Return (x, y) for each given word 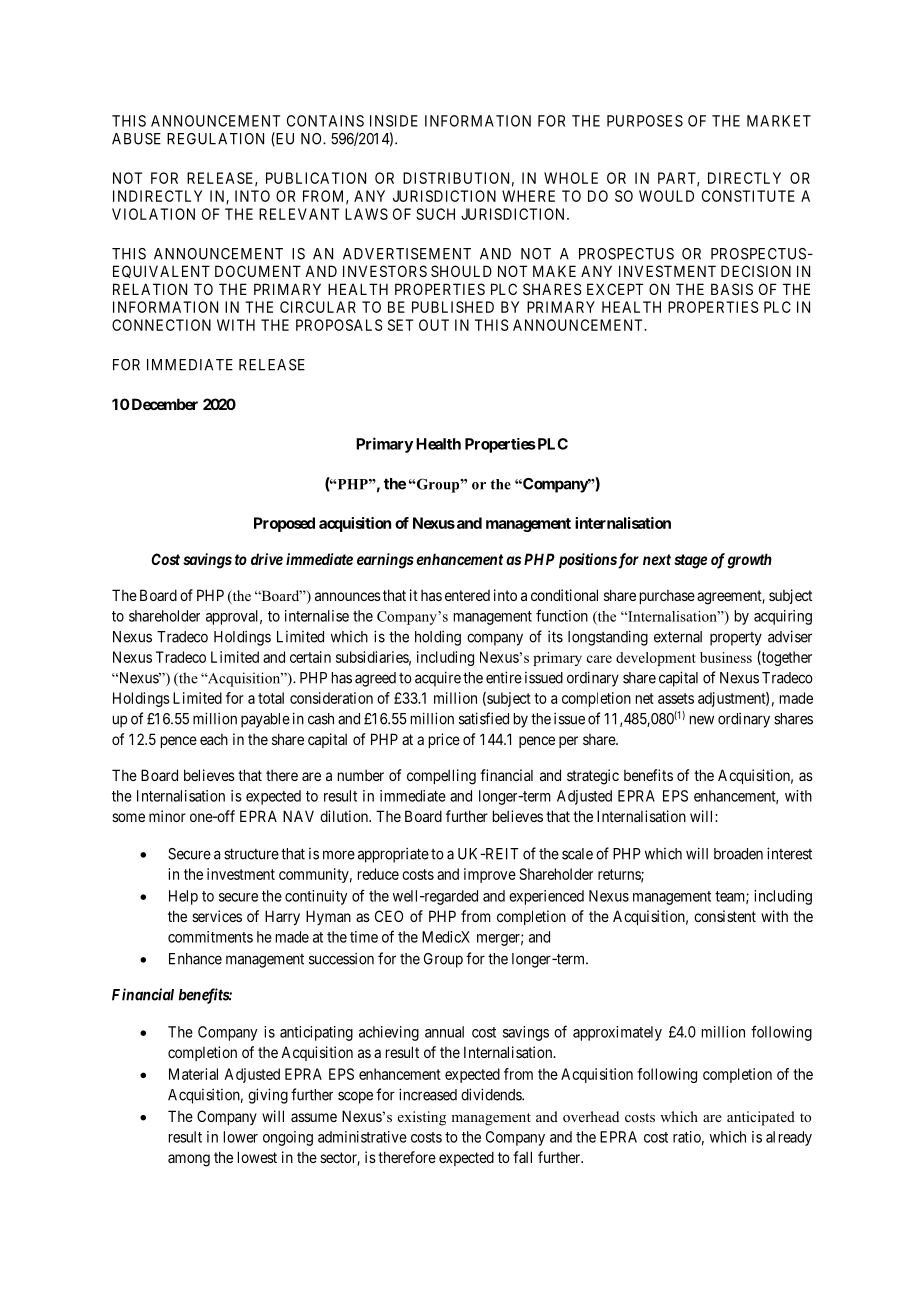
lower (241, 1137)
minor (167, 816)
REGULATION (215, 139)
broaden (738, 854)
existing (422, 1118)
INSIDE (394, 121)
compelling (441, 777)
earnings (385, 561)
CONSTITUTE (748, 196)
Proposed (284, 524)
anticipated (761, 1118)
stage (690, 561)
